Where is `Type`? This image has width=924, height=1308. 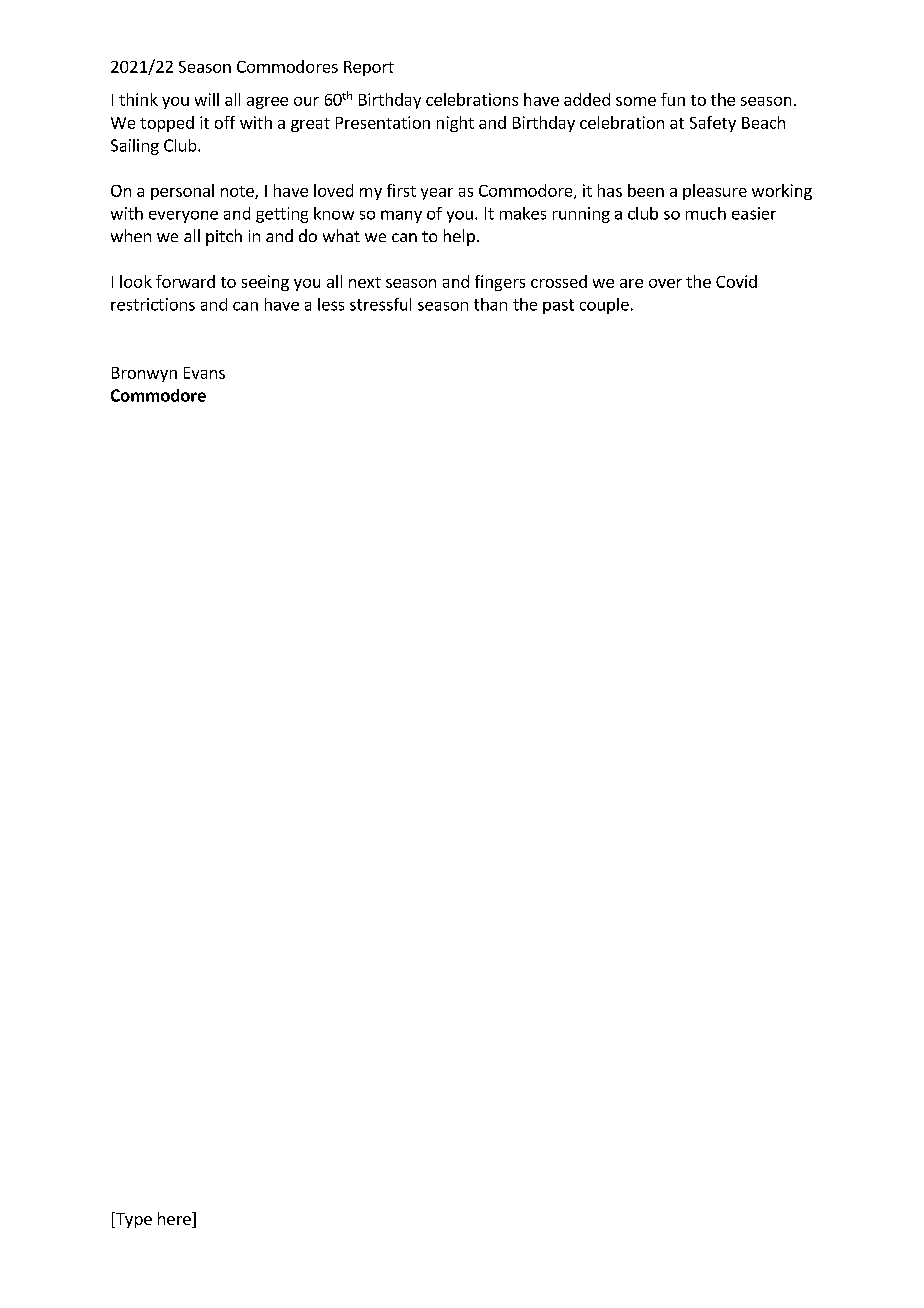
Type is located at coordinates (132, 1220).
